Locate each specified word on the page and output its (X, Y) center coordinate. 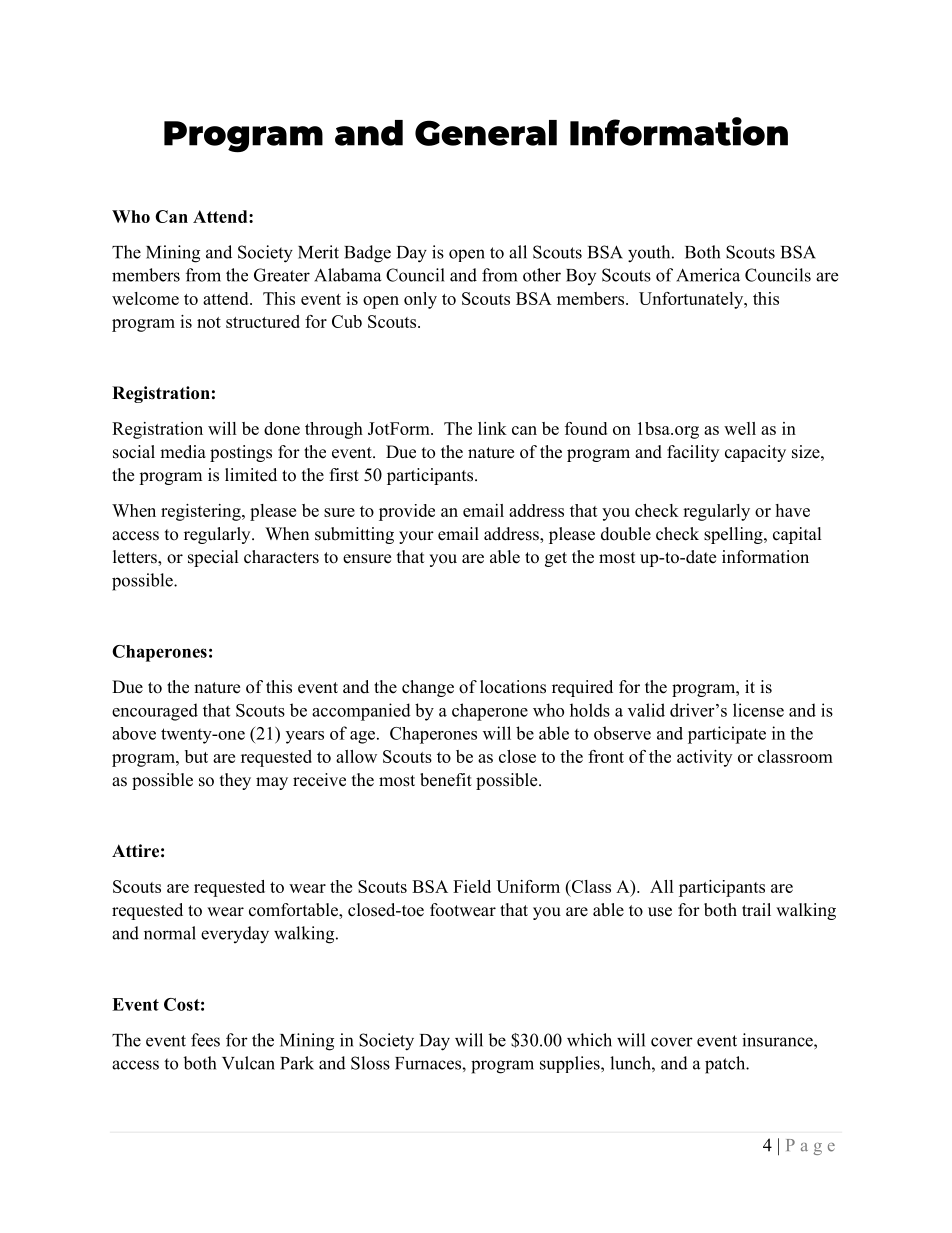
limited (251, 475)
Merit (318, 252)
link (492, 428)
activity (704, 758)
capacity (755, 453)
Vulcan (248, 1063)
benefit (446, 780)
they (235, 781)
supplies (571, 1064)
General (486, 133)
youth (650, 254)
